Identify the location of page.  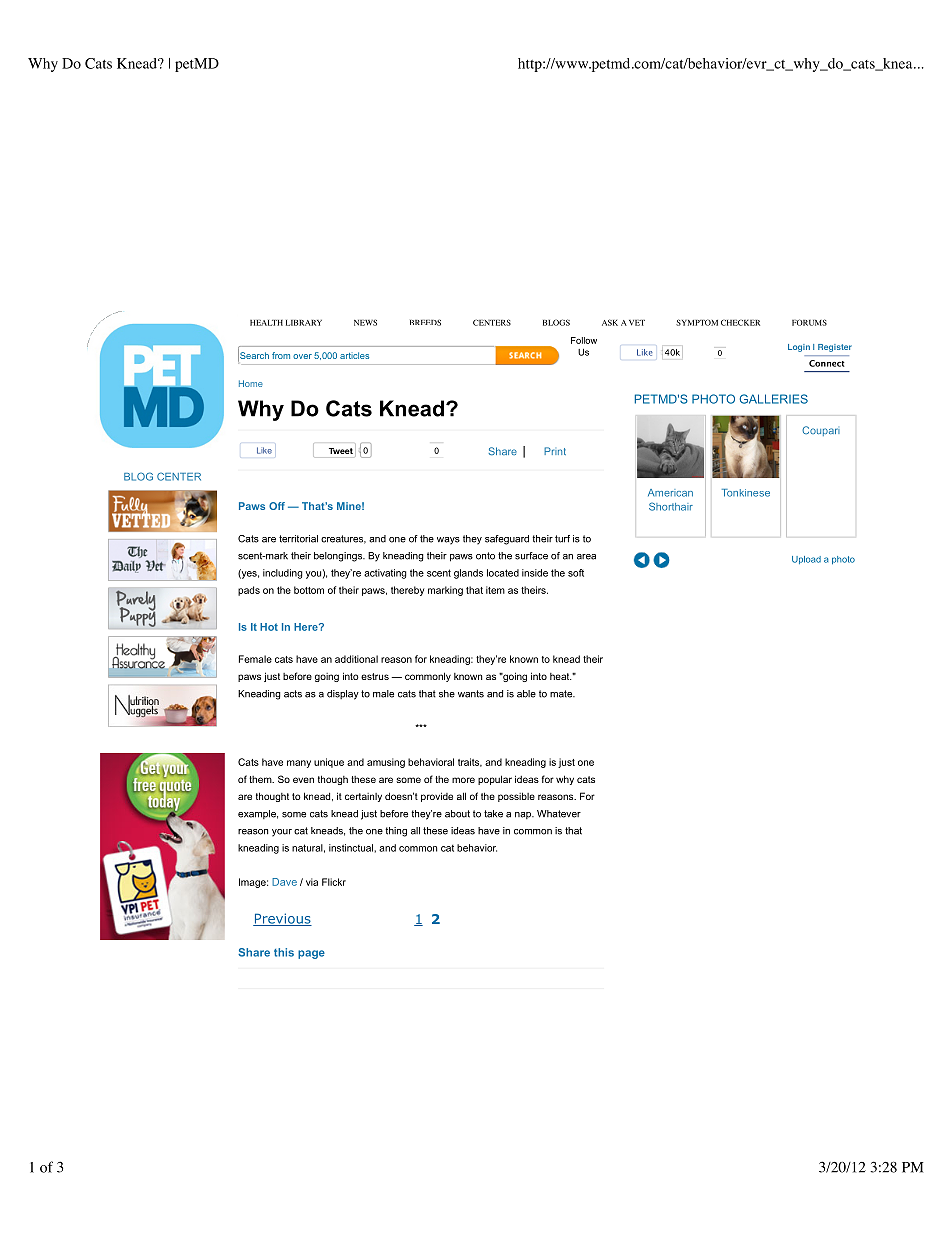
(311, 954).
